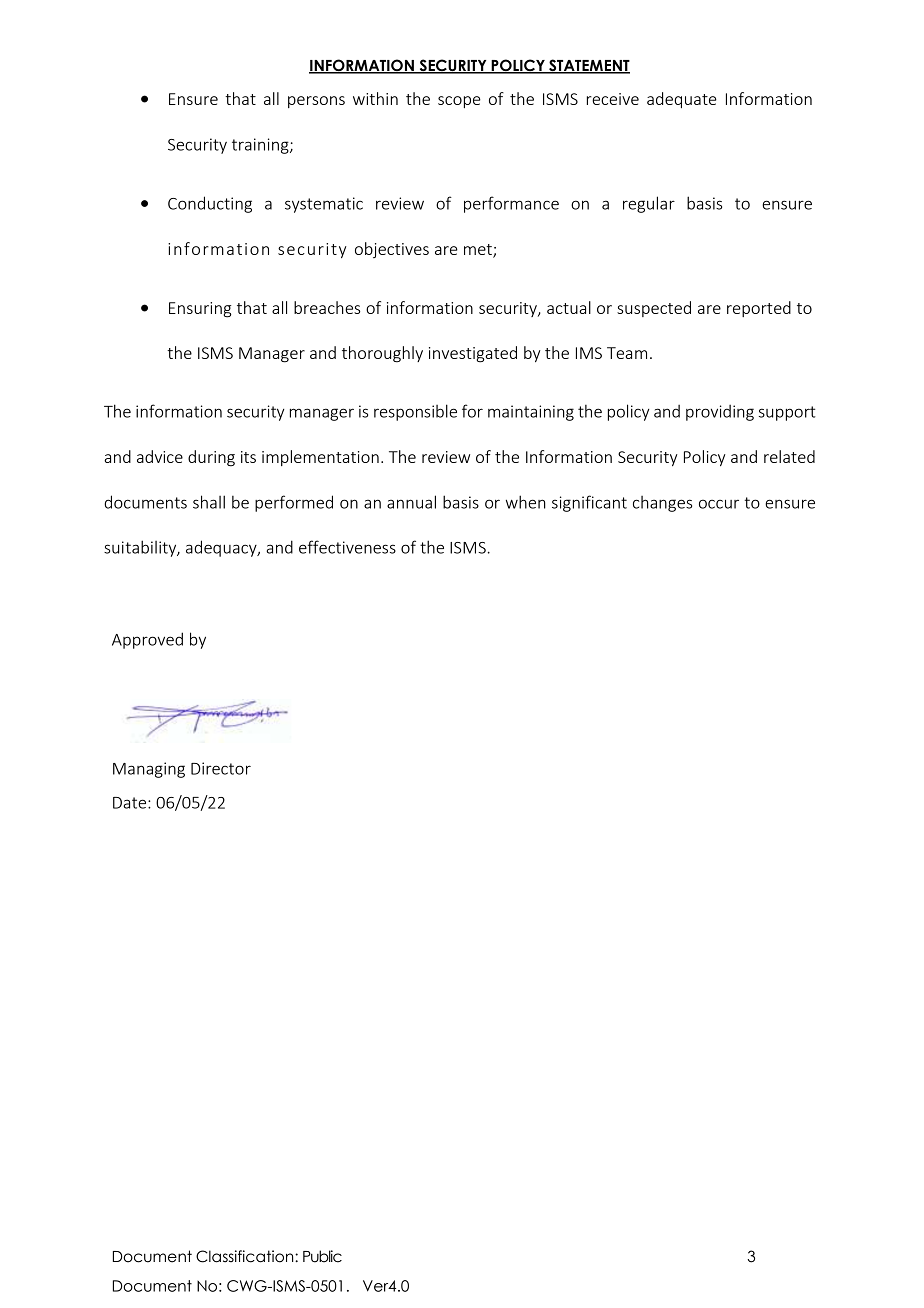  What do you see at coordinates (662, 504) in the screenshot?
I see `changes` at bounding box center [662, 504].
